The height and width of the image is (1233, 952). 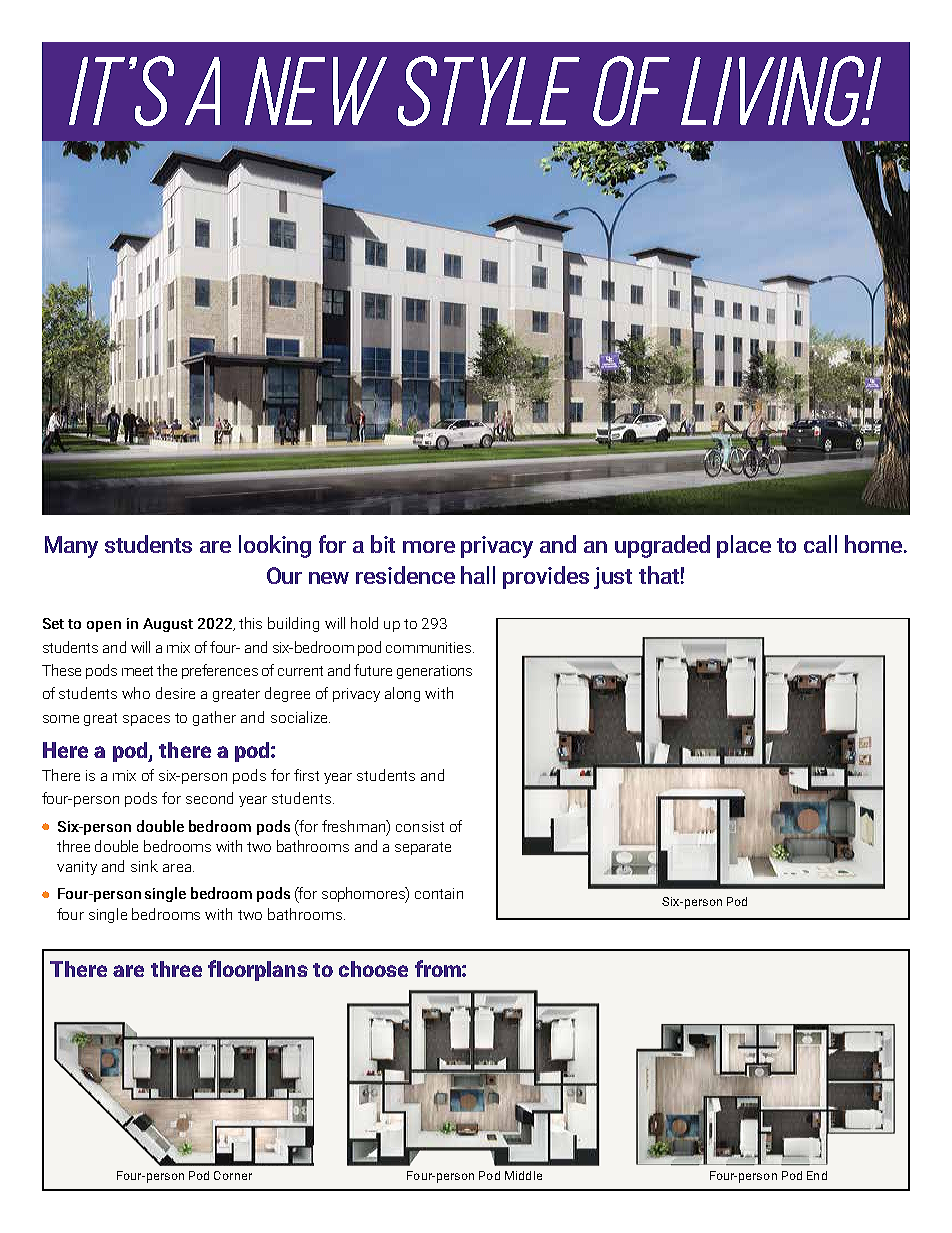 I want to click on STYLE, so click(x=489, y=91).
